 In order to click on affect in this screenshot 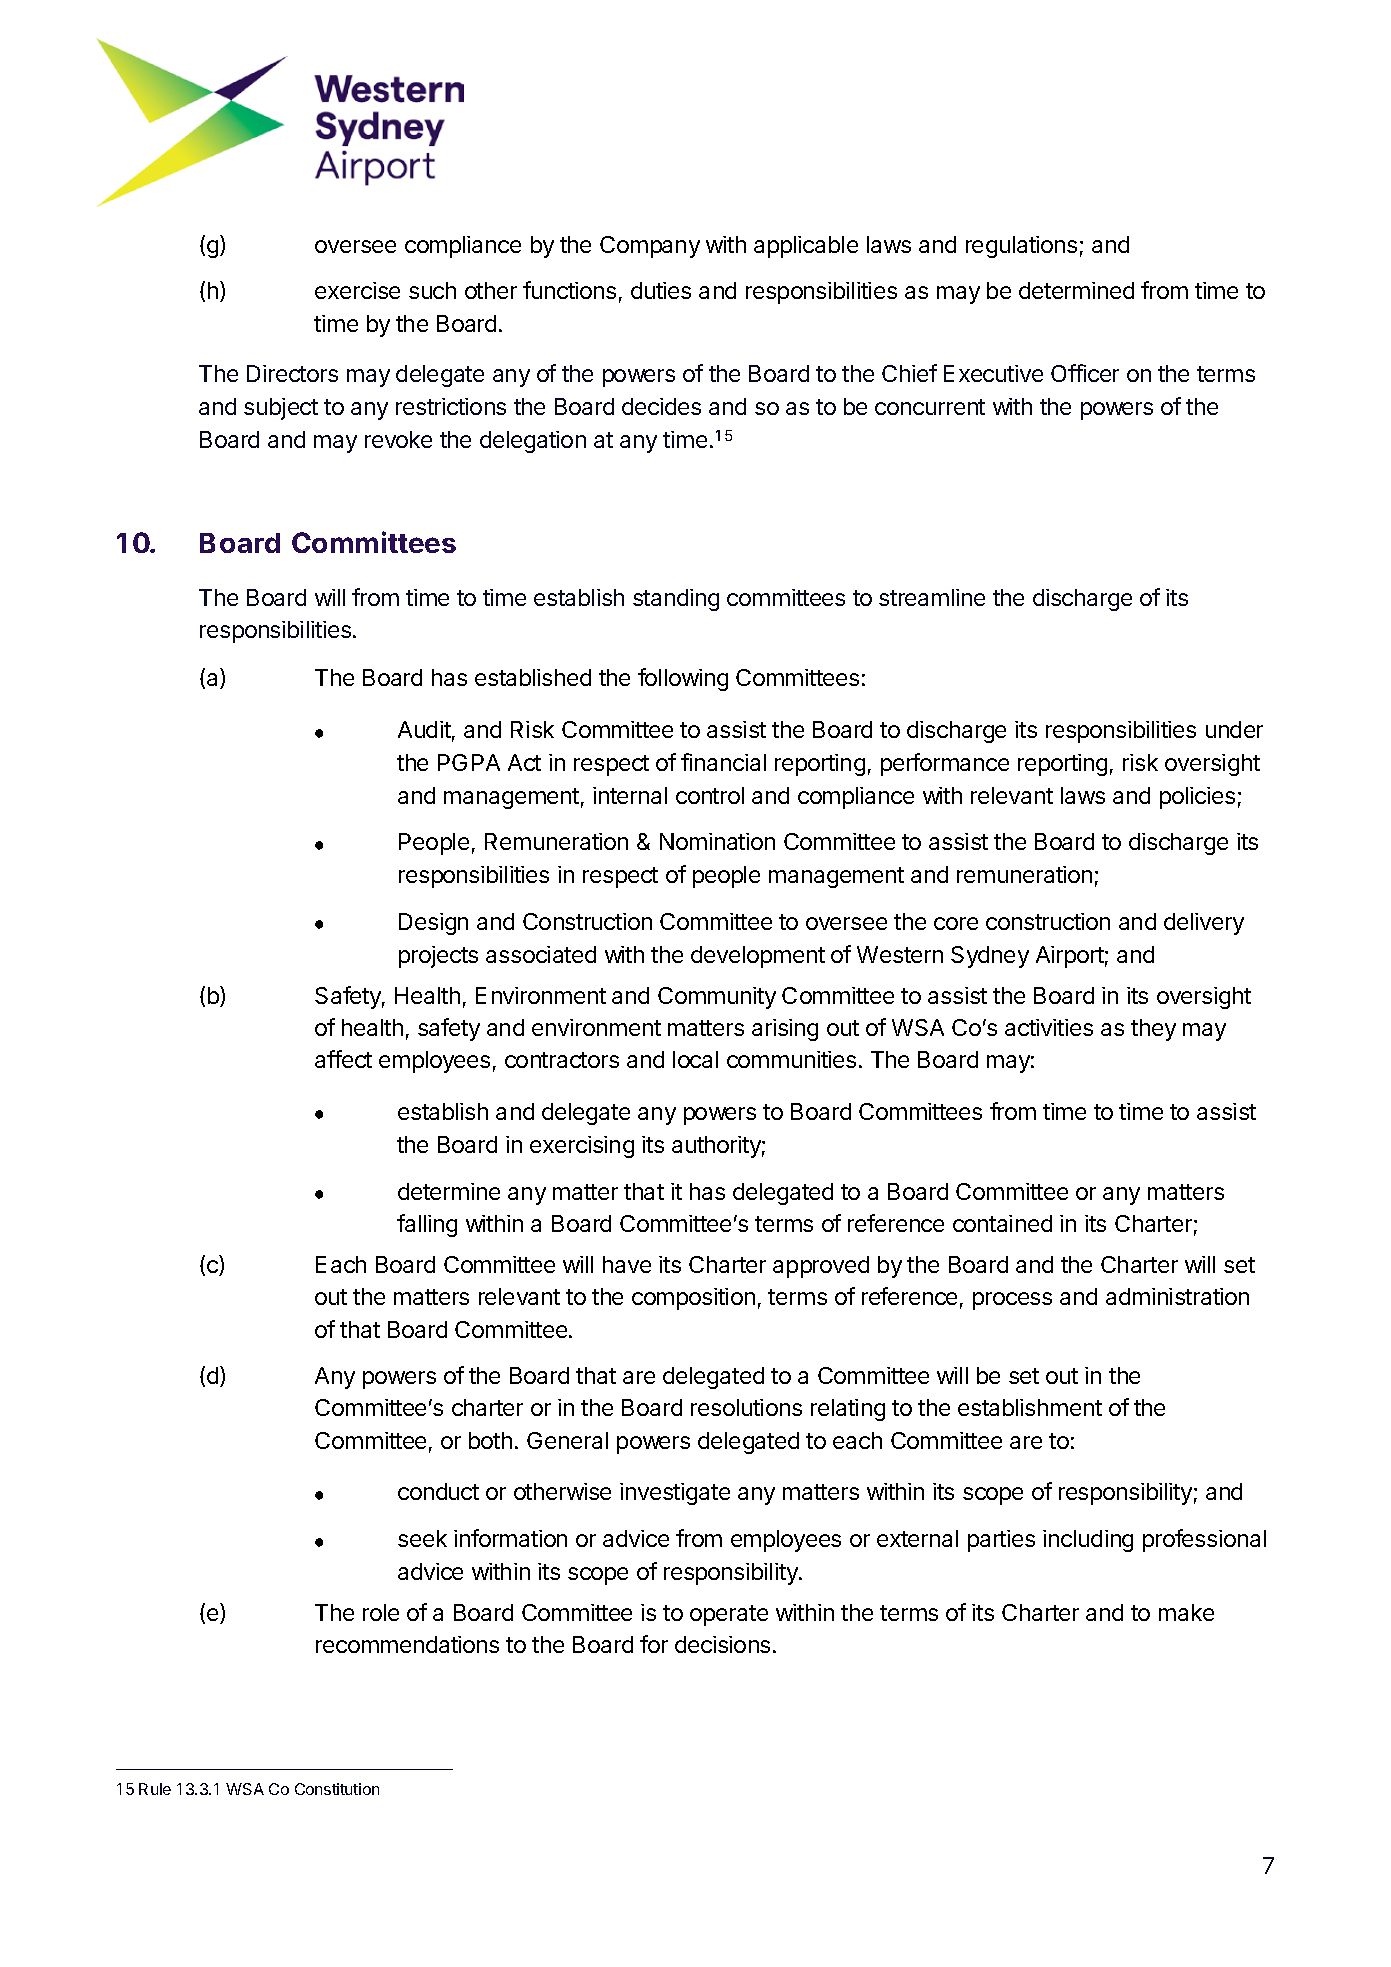, I will do `click(343, 1059)`.
